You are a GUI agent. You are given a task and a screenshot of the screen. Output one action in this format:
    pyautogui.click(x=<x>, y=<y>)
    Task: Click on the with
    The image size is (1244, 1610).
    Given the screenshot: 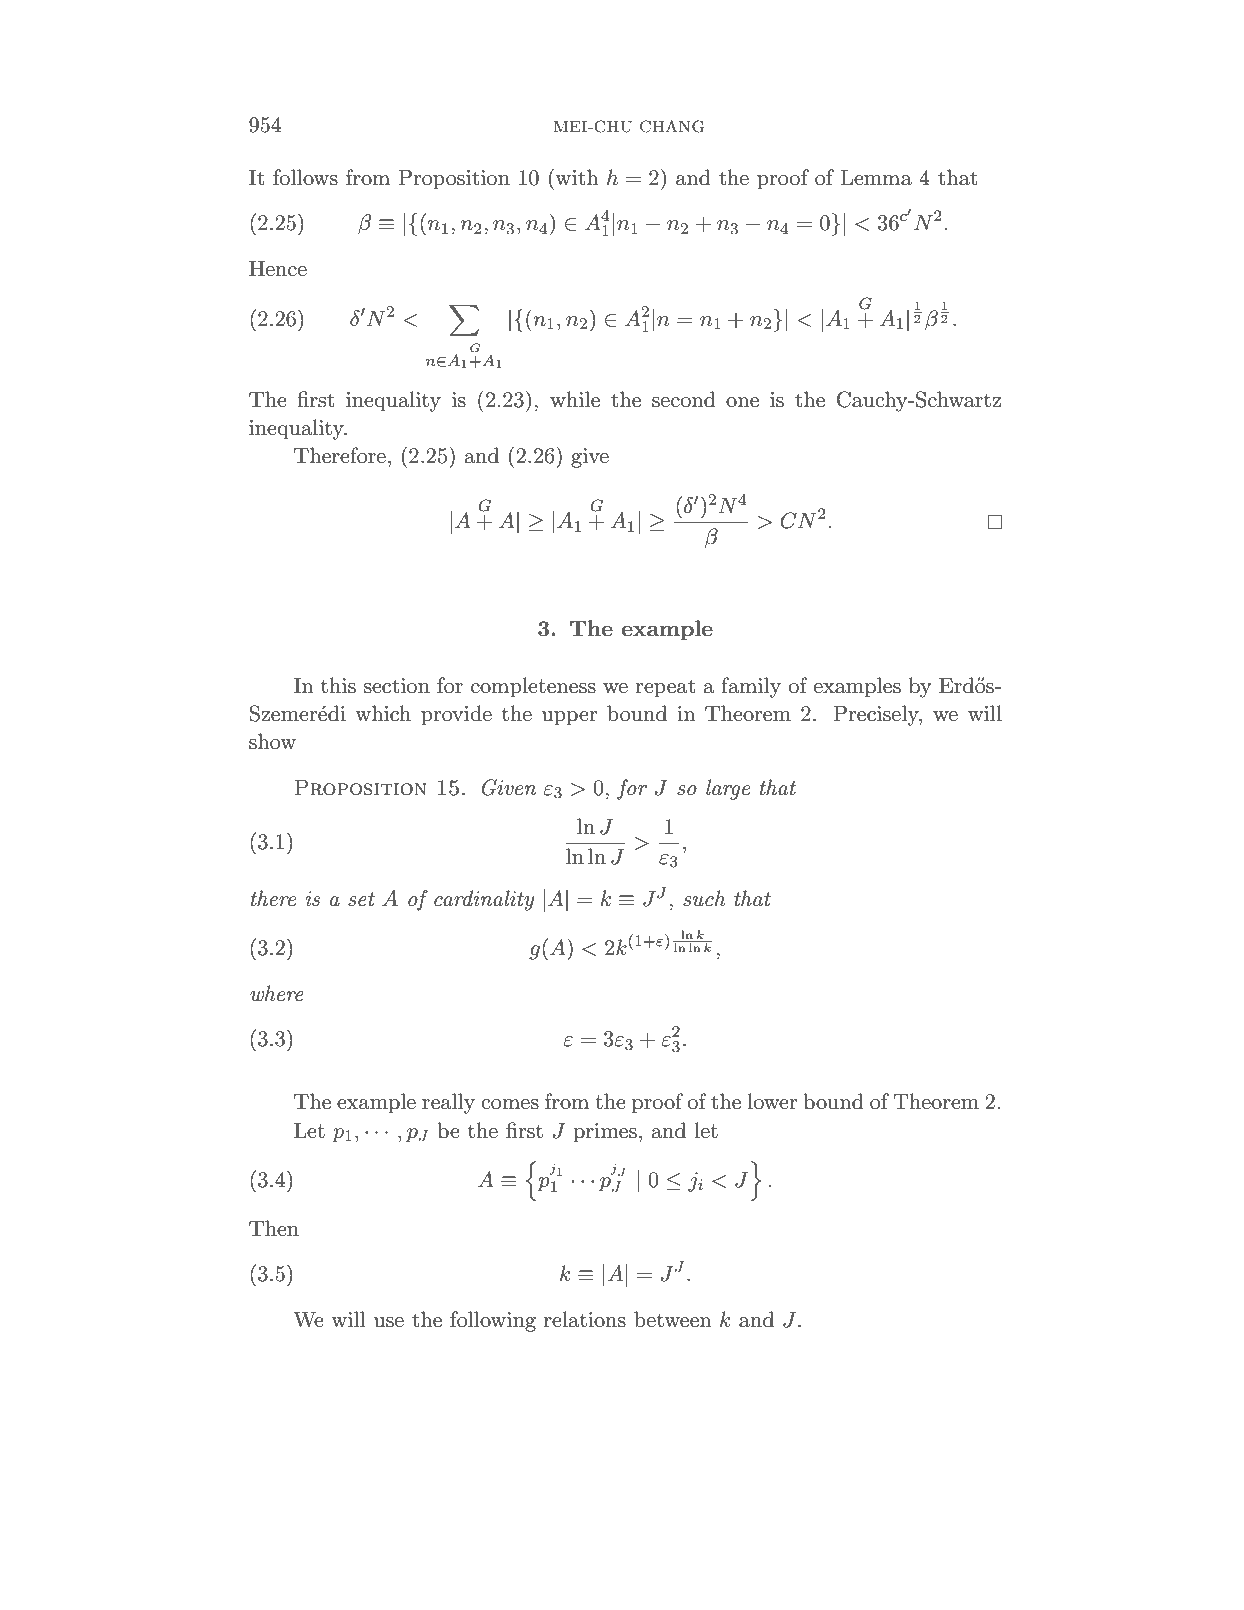 What is the action you would take?
    pyautogui.click(x=577, y=177)
